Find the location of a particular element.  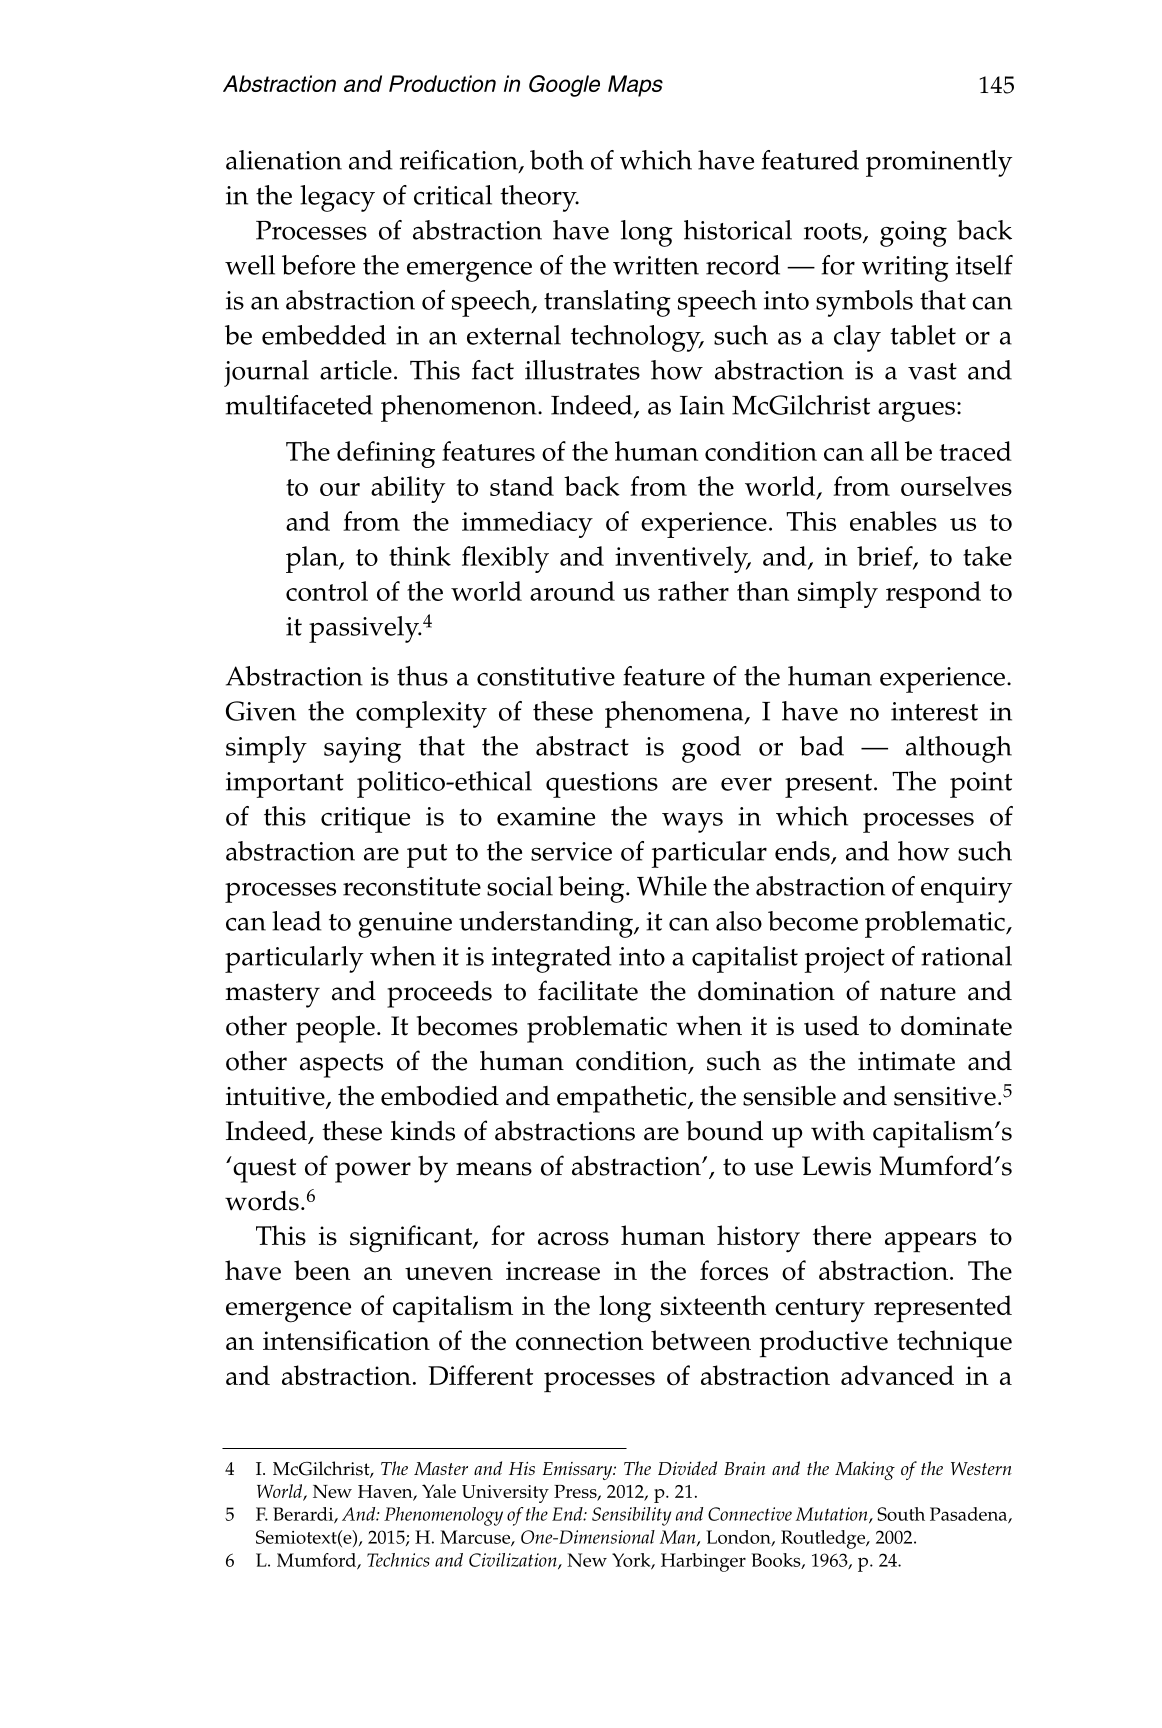

nature is located at coordinates (918, 992).
